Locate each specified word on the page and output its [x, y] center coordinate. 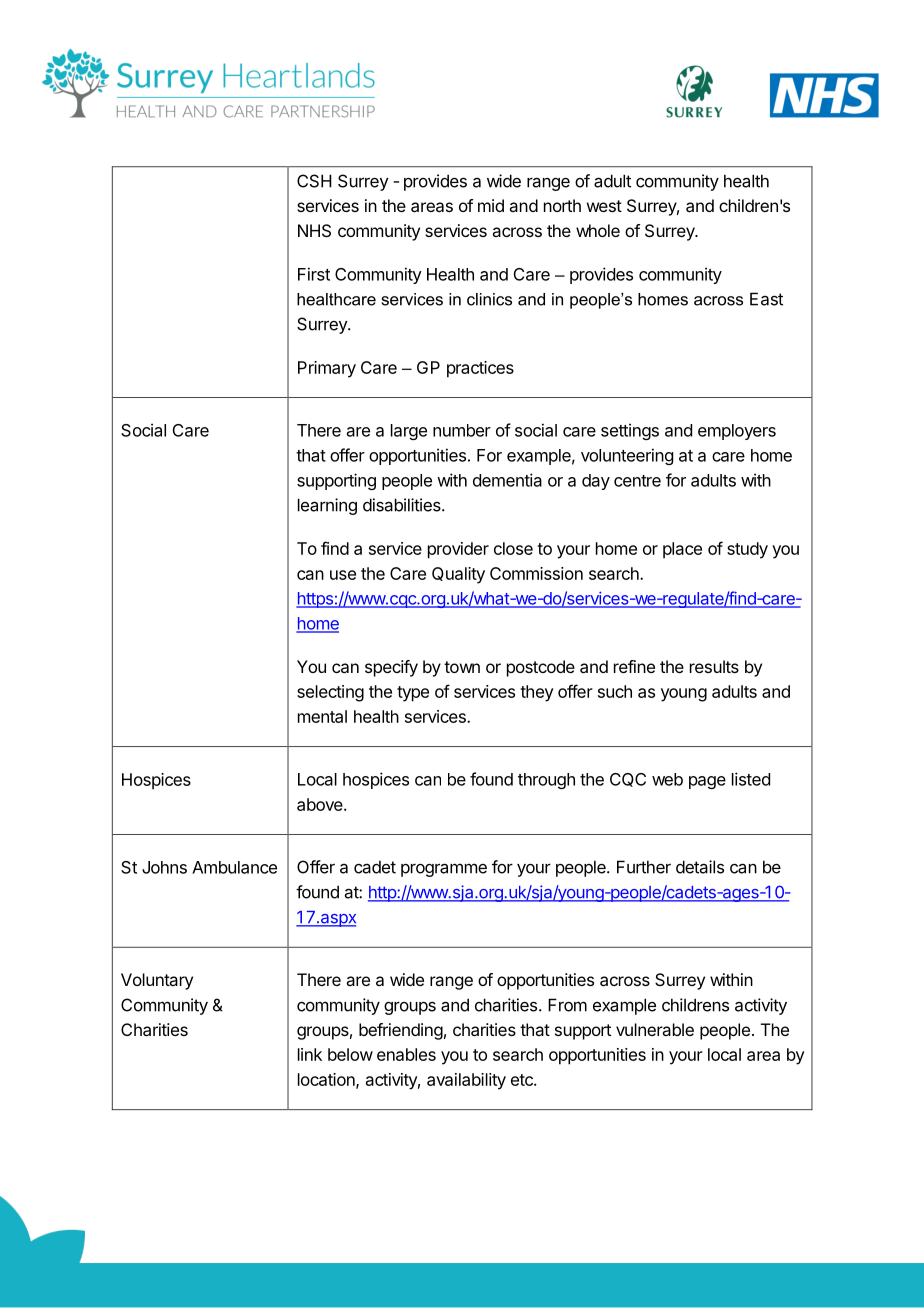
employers [737, 432]
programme [444, 870]
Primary [327, 369]
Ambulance [234, 867]
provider [458, 550]
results [714, 666]
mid [491, 205]
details [700, 867]
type [413, 694]
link [310, 1054]
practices [480, 369]
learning [327, 506]
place [682, 550]
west [604, 206]
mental [322, 716]
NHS [314, 230]
